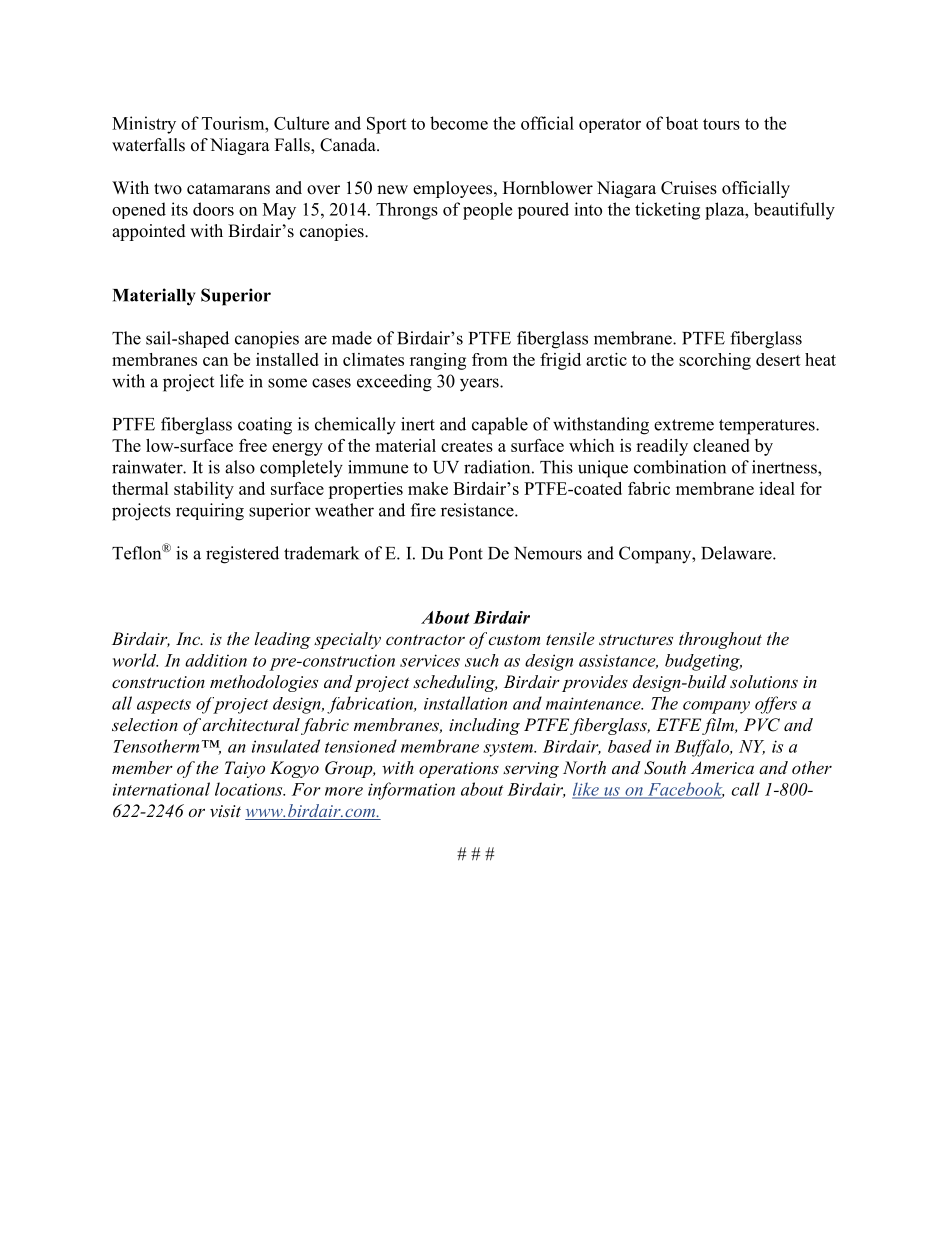 This screenshot has width=952, height=1233. Describe the element at coordinates (459, 123) in the screenshot. I see `become` at that location.
